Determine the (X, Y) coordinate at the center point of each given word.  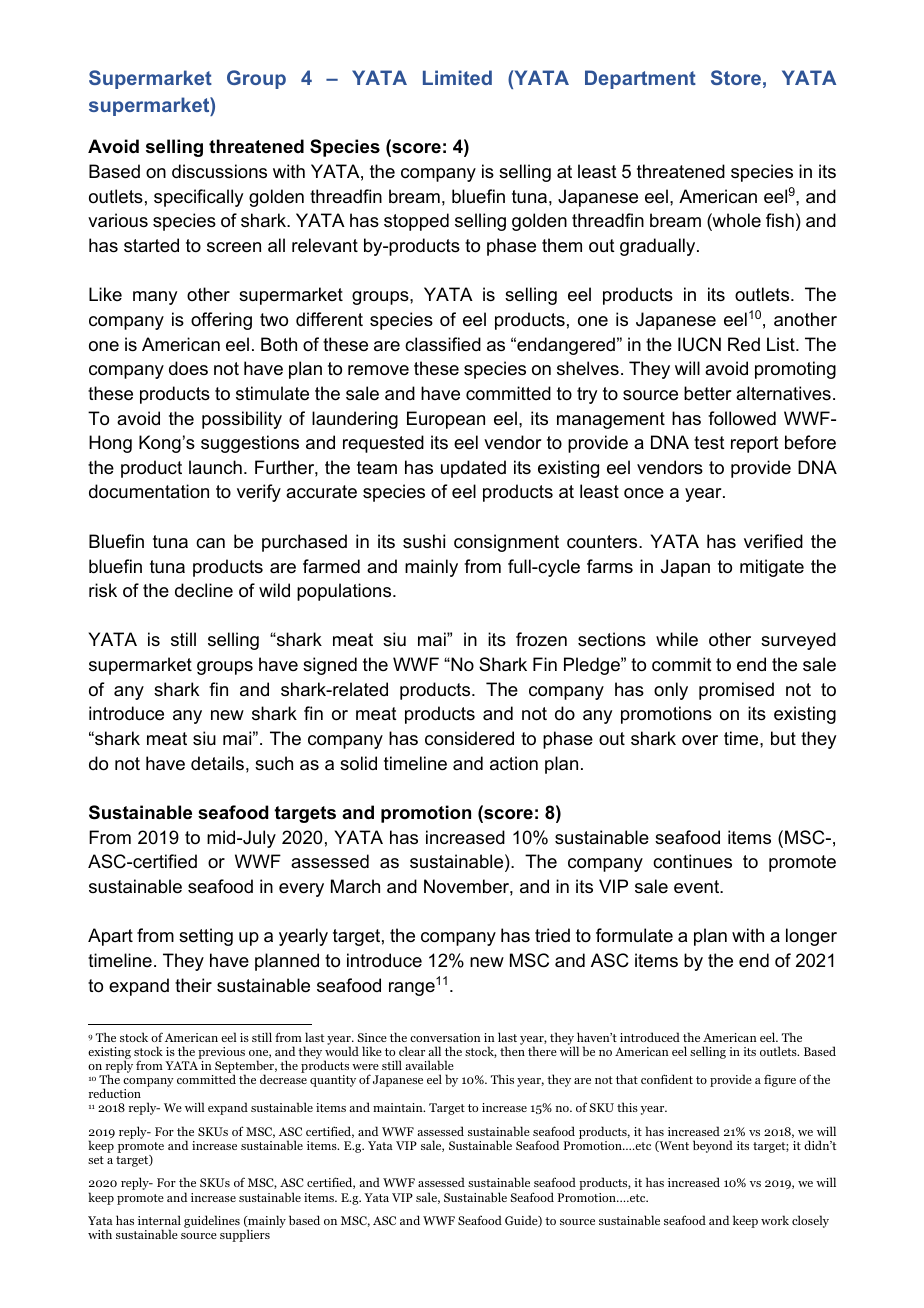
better (707, 393)
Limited (457, 77)
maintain (399, 1107)
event (698, 887)
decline (204, 590)
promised (736, 691)
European (446, 420)
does (188, 368)
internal (159, 1220)
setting (206, 937)
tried (552, 935)
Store (736, 77)
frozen (541, 639)
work (775, 1220)
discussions (219, 171)
